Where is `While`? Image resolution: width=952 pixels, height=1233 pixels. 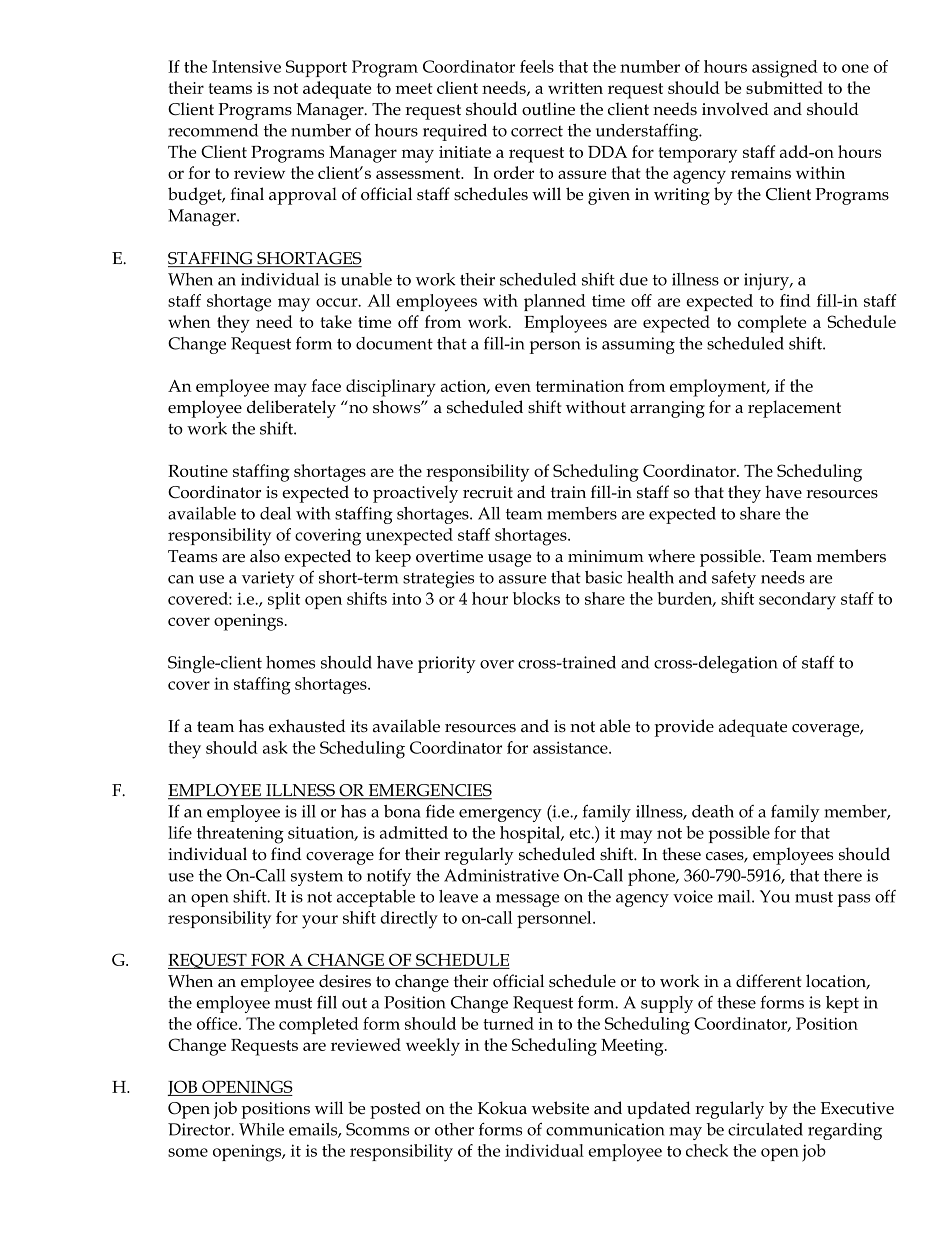 While is located at coordinates (261, 1129).
